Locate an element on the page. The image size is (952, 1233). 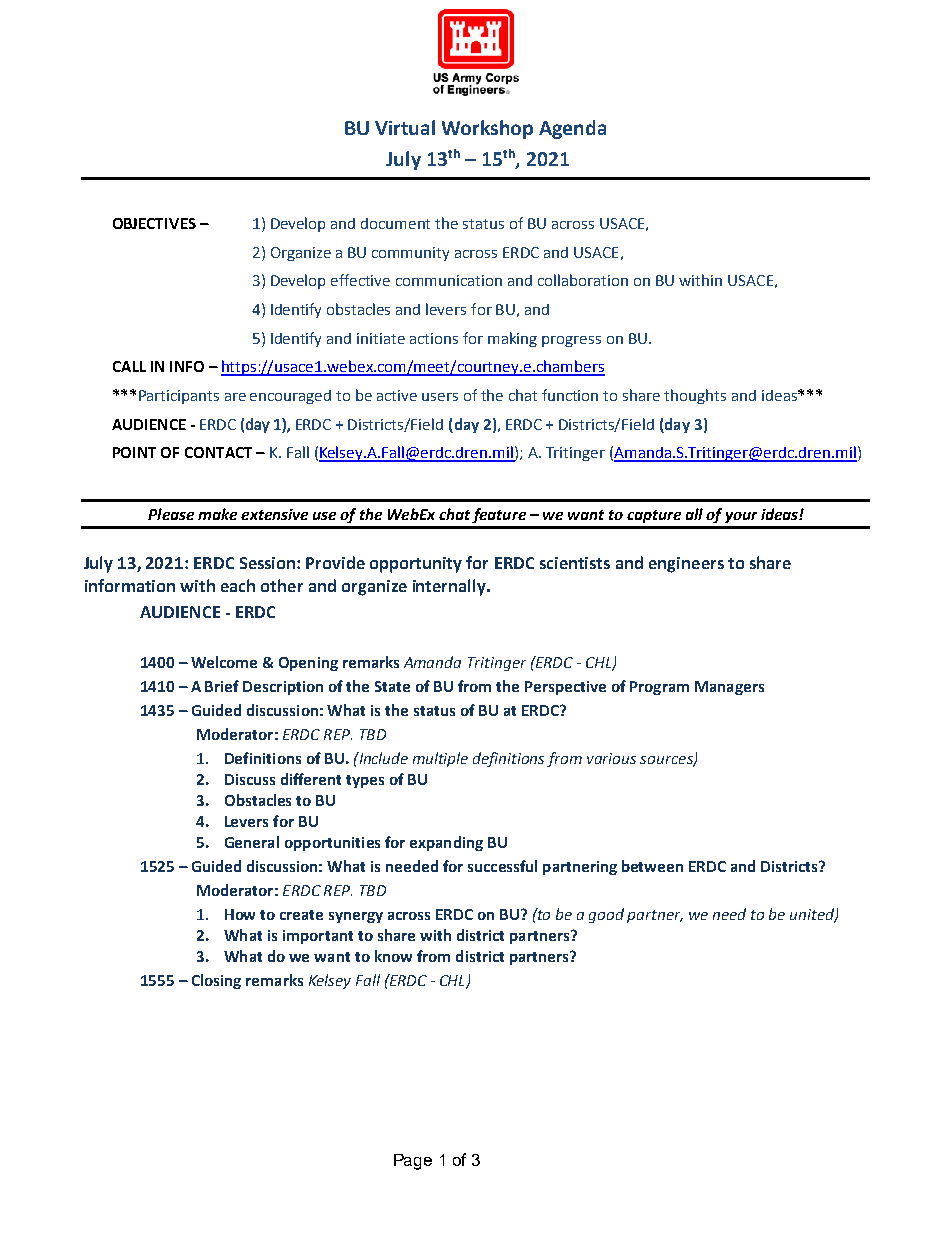
Participants is located at coordinates (179, 397).
